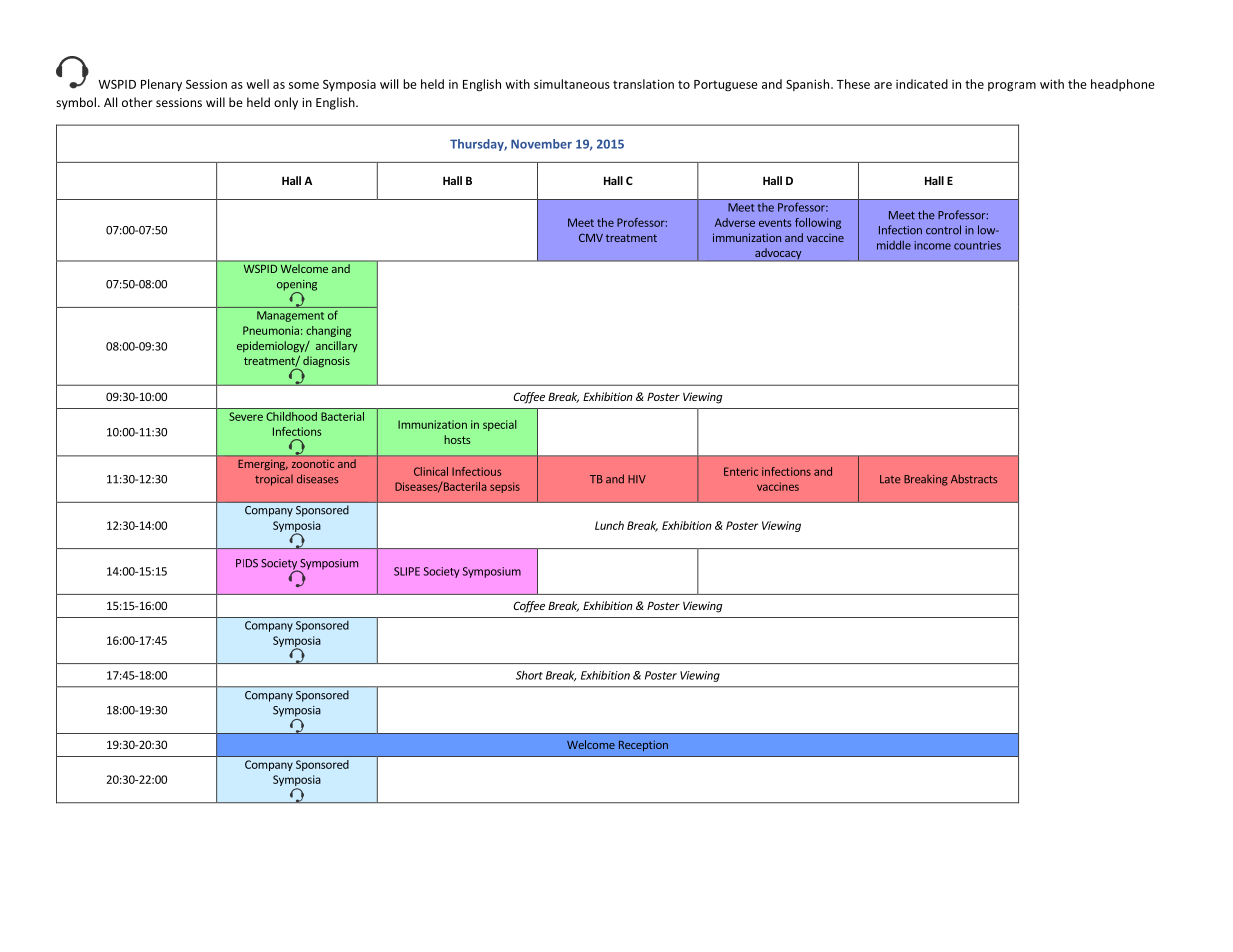 The image size is (1233, 952). I want to click on other, so click(137, 102).
